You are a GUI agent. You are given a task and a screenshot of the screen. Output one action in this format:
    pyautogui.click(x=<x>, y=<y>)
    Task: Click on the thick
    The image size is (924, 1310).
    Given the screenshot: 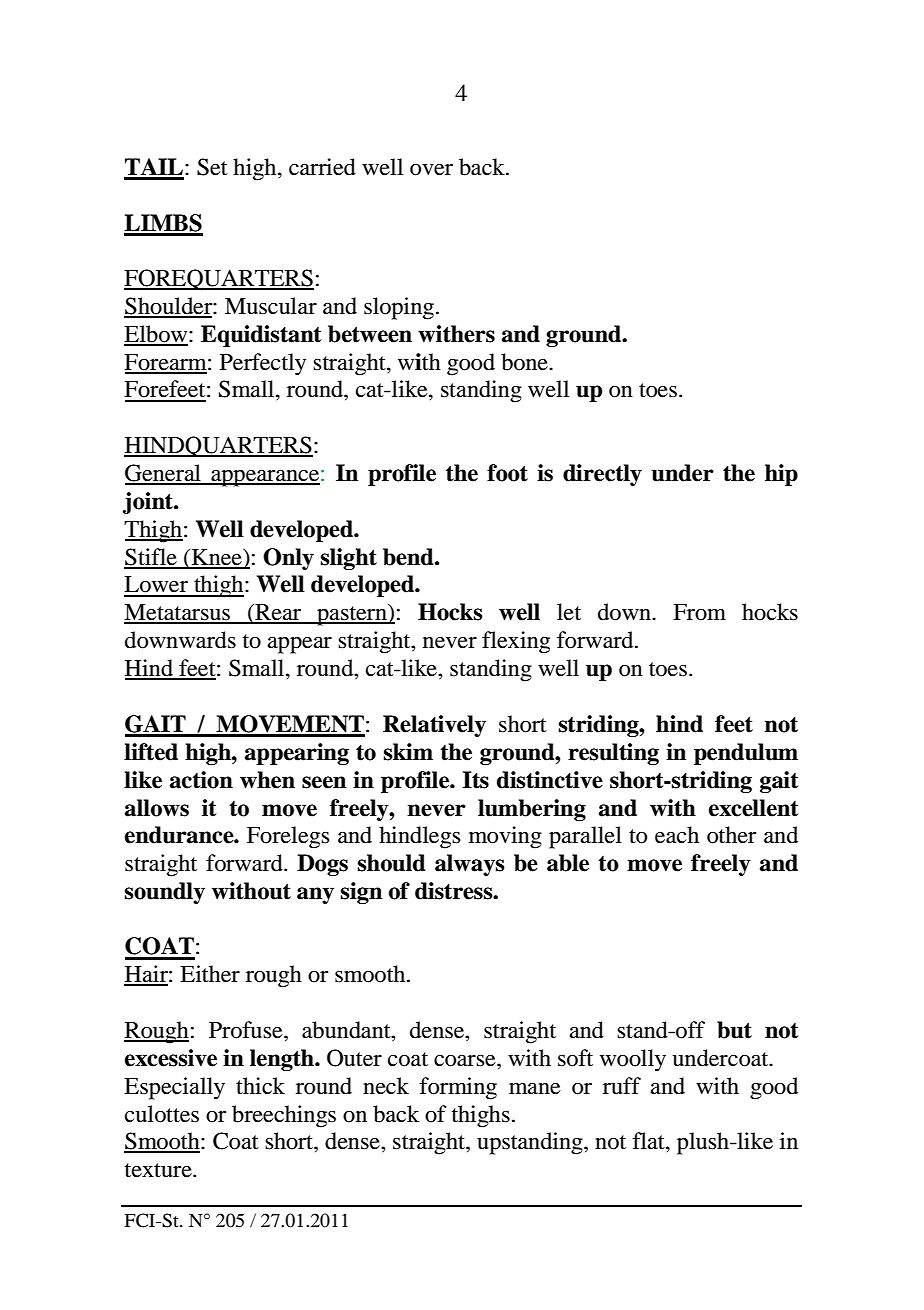 What is the action you would take?
    pyautogui.click(x=260, y=1086)
